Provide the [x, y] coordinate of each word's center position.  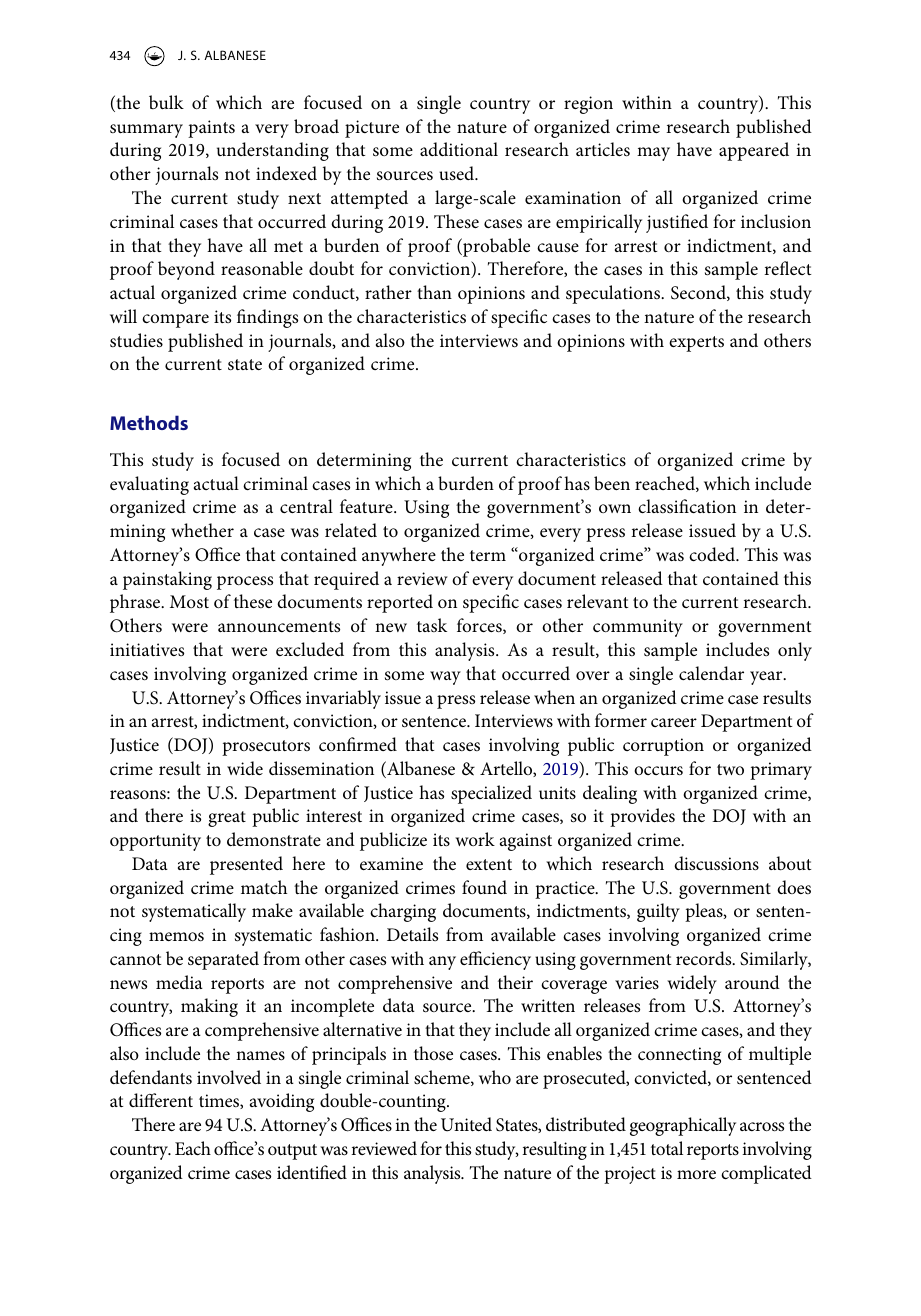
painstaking [167, 580]
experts [696, 344]
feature [367, 506]
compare [175, 321]
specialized [491, 794]
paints [211, 129]
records [705, 958]
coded [713, 554]
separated [223, 960]
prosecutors [266, 748]
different [161, 1100]
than [434, 292]
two [730, 769]
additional [459, 149]
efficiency [495, 960]
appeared [754, 151]
